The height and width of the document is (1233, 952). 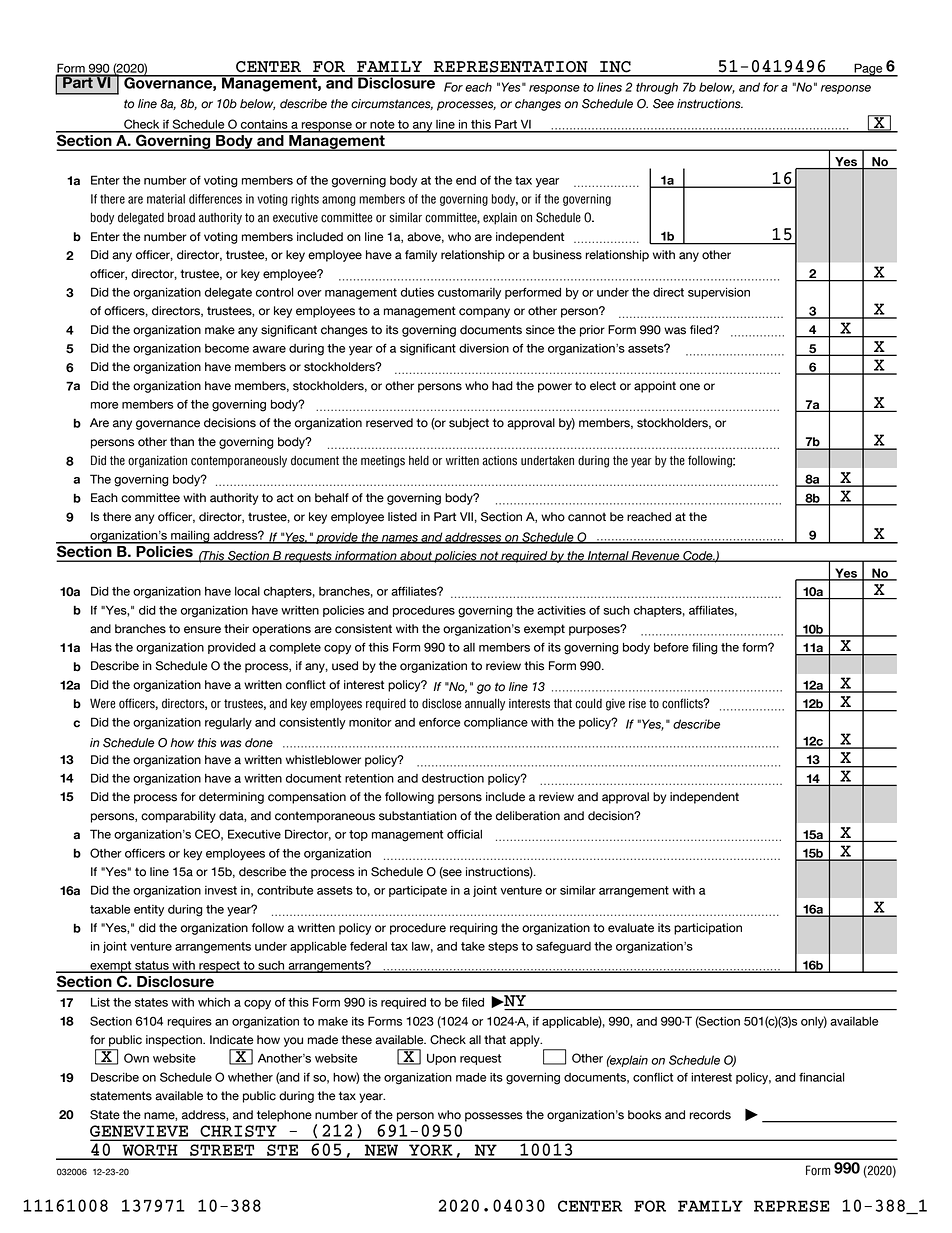 I want to click on local, so click(x=247, y=591).
